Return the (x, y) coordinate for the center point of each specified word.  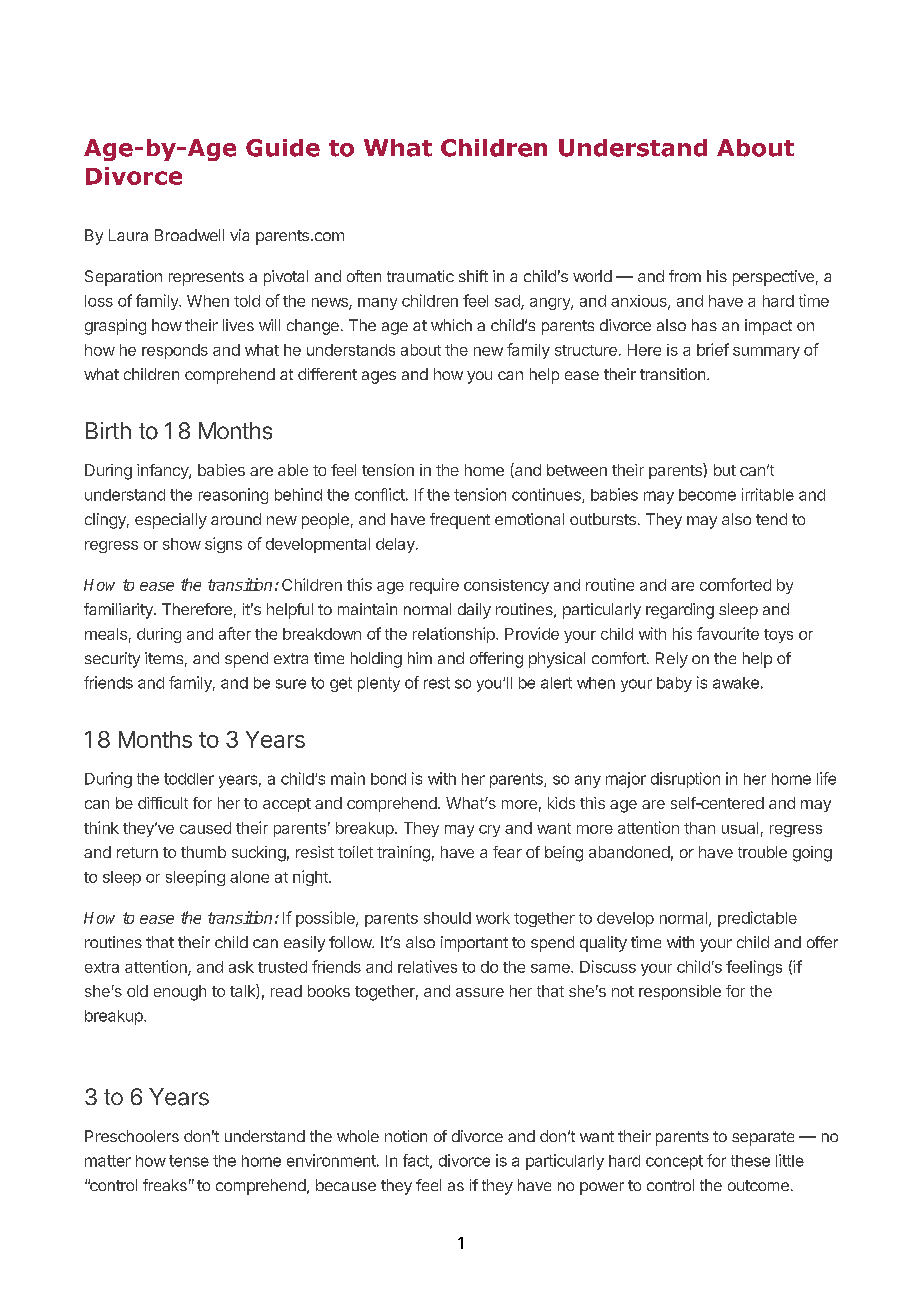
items (164, 658)
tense (189, 1161)
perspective (773, 278)
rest (437, 683)
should (447, 918)
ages (379, 377)
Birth (108, 430)
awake (736, 683)
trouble (762, 852)
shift (473, 276)
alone (249, 877)
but (725, 470)
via (239, 235)
